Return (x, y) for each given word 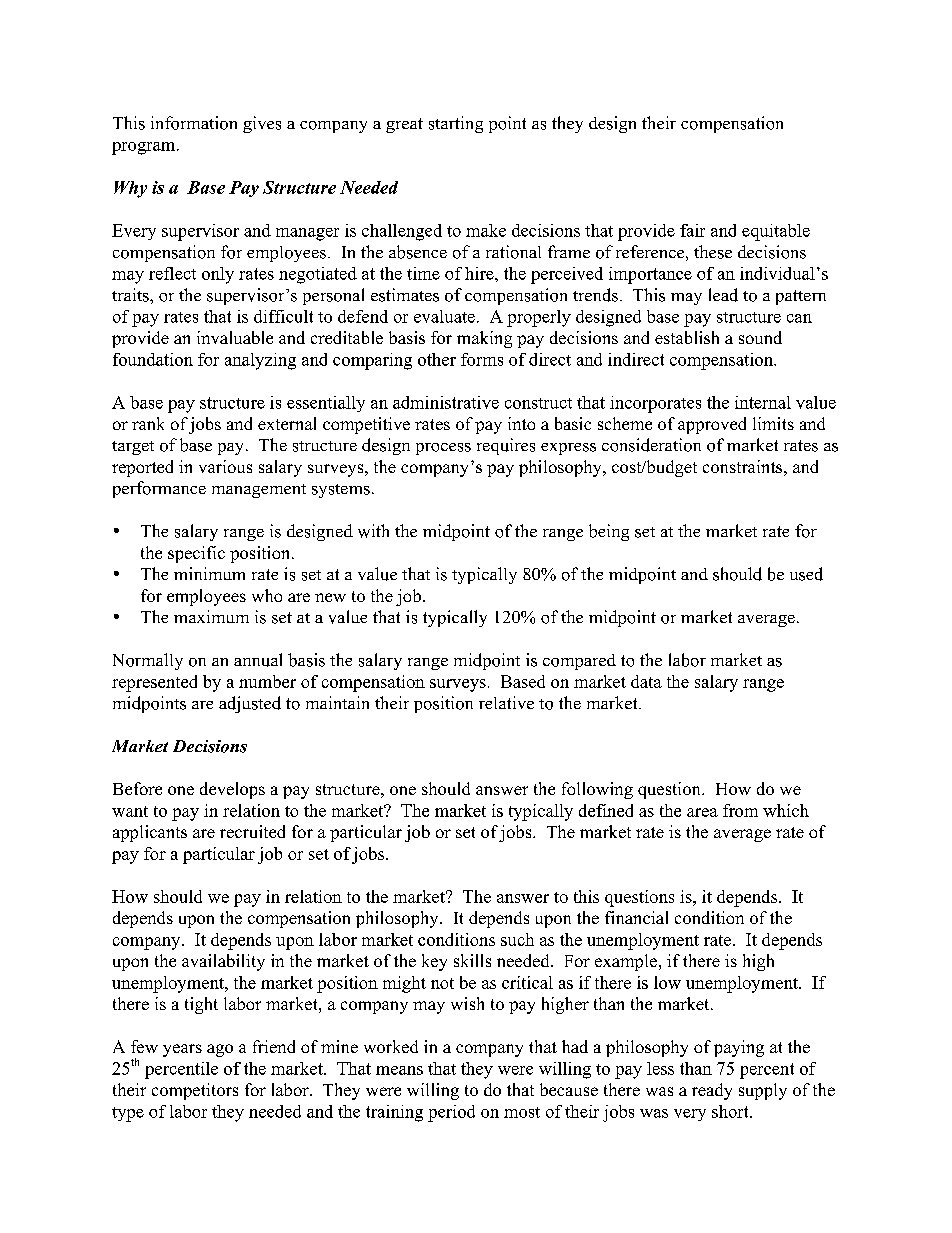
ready (712, 1091)
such (517, 939)
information (194, 123)
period (451, 1113)
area (702, 812)
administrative (446, 402)
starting (456, 124)
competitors (195, 1091)
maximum (211, 616)
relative (506, 702)
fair (692, 230)
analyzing (260, 361)
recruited (252, 831)
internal (763, 402)
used (806, 574)
